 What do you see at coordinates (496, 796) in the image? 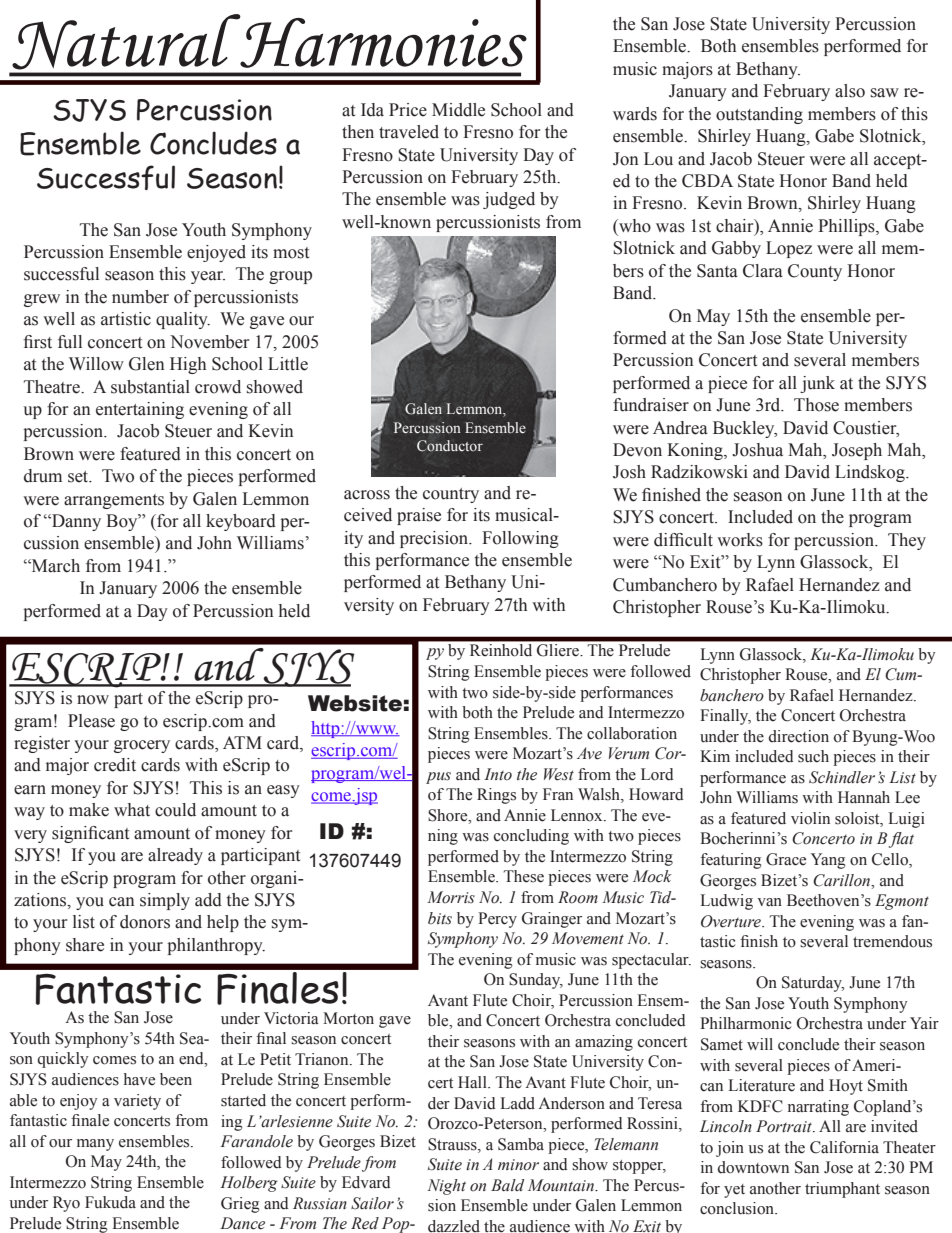
I see `Rings` at bounding box center [496, 796].
